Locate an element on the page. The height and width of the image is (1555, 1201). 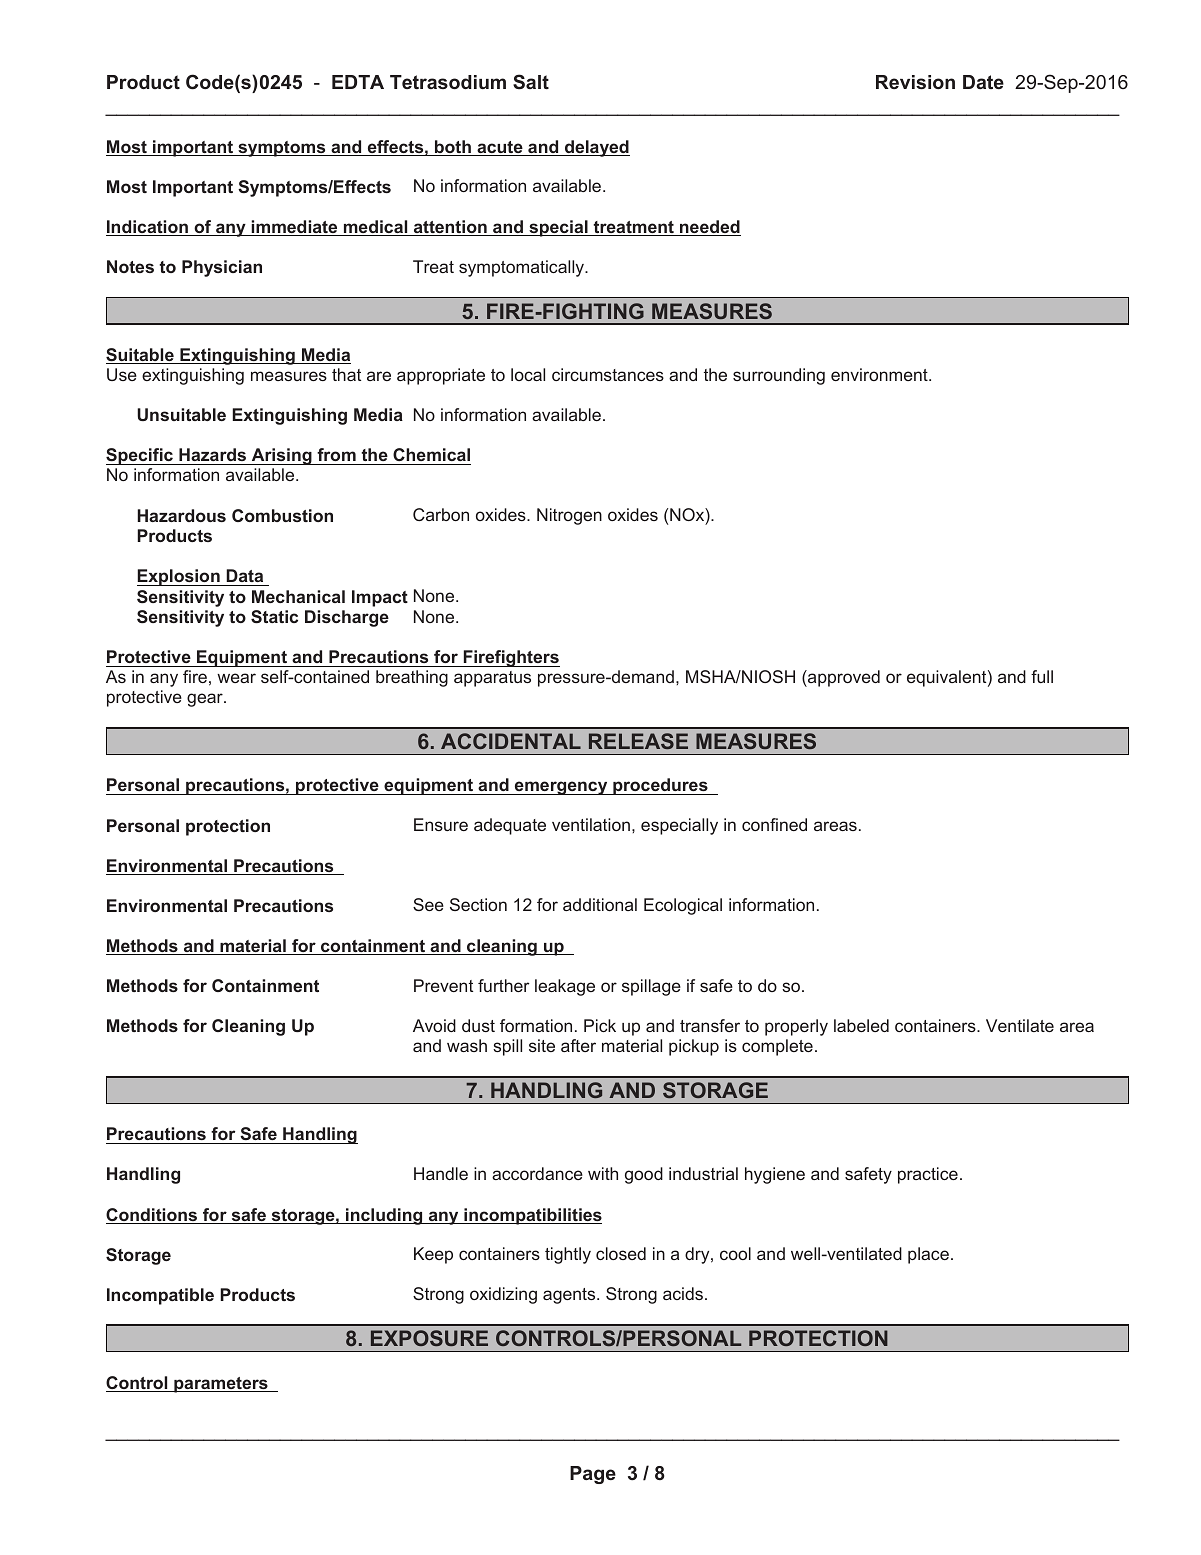
Page is located at coordinates (593, 1475).
